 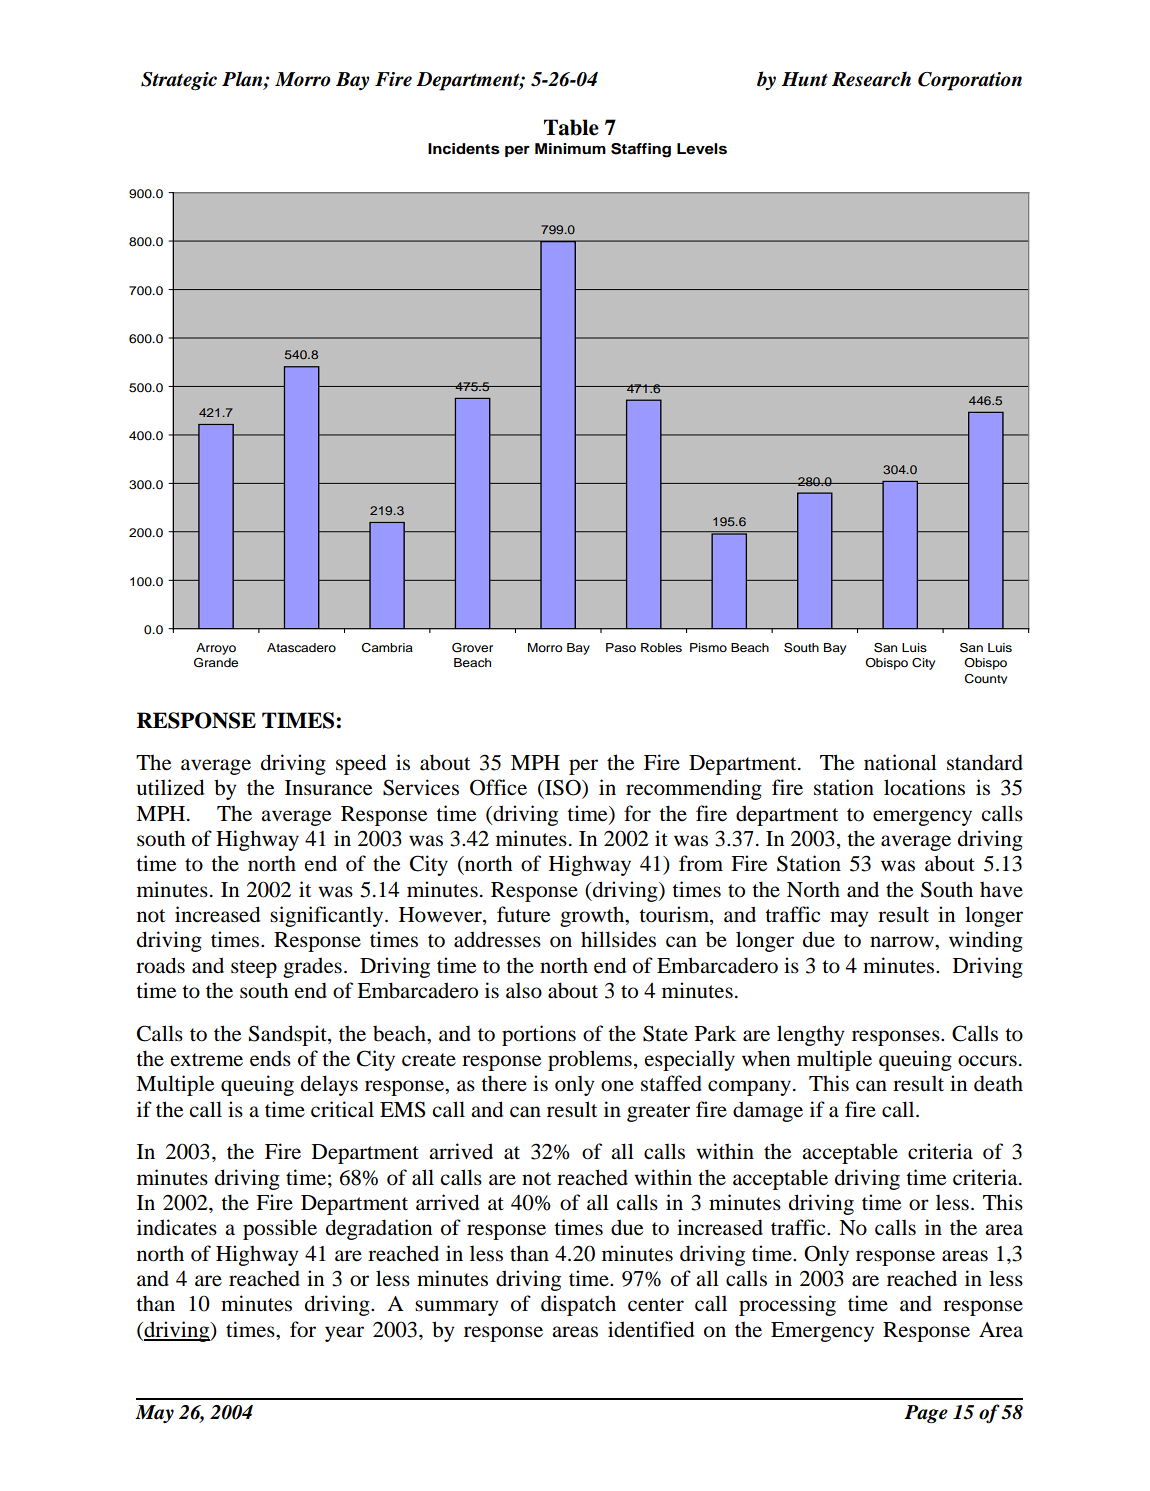 What do you see at coordinates (900, 762) in the image?
I see `national` at bounding box center [900, 762].
